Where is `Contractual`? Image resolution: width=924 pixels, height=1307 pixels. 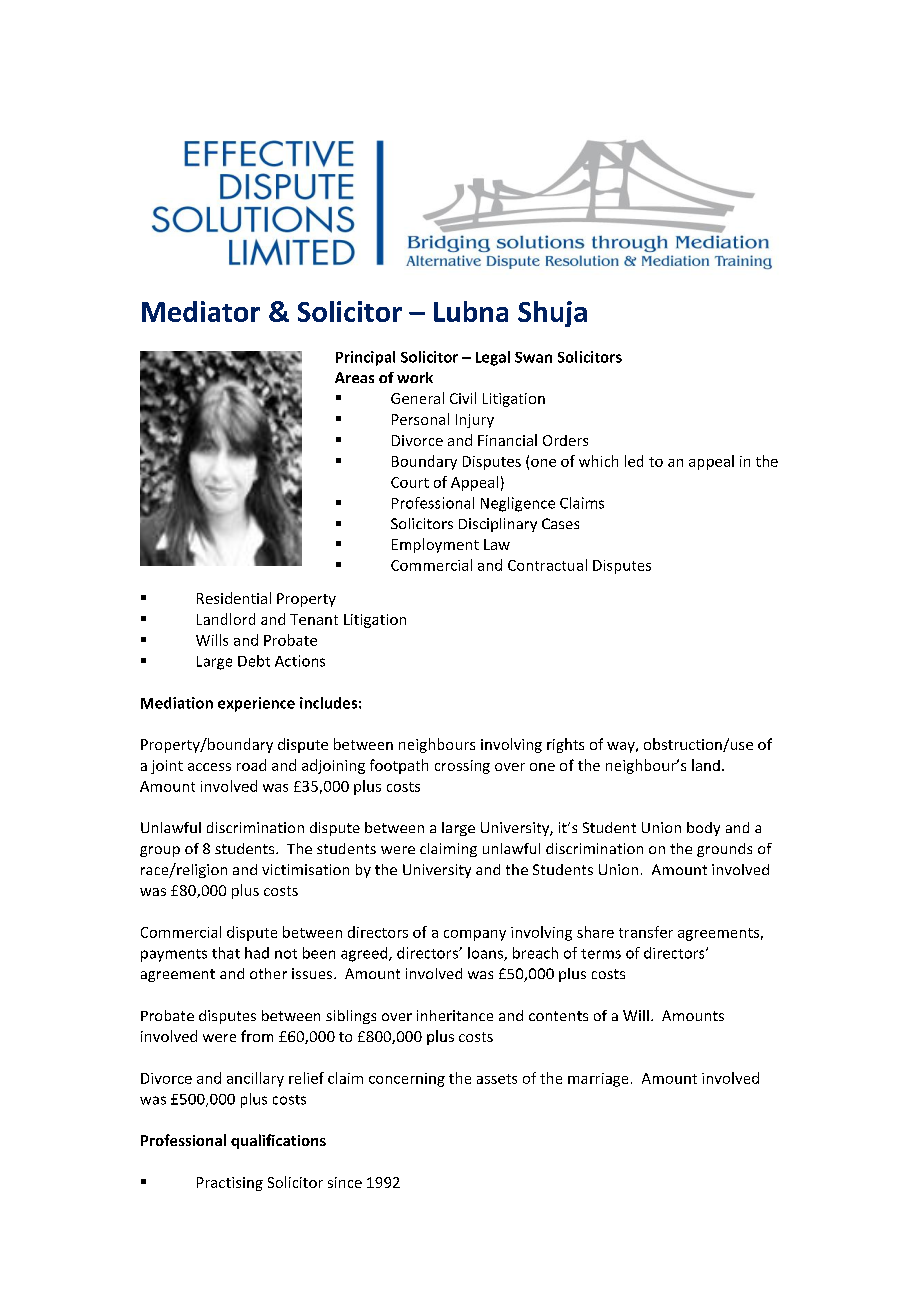 Contractual is located at coordinates (547, 565).
